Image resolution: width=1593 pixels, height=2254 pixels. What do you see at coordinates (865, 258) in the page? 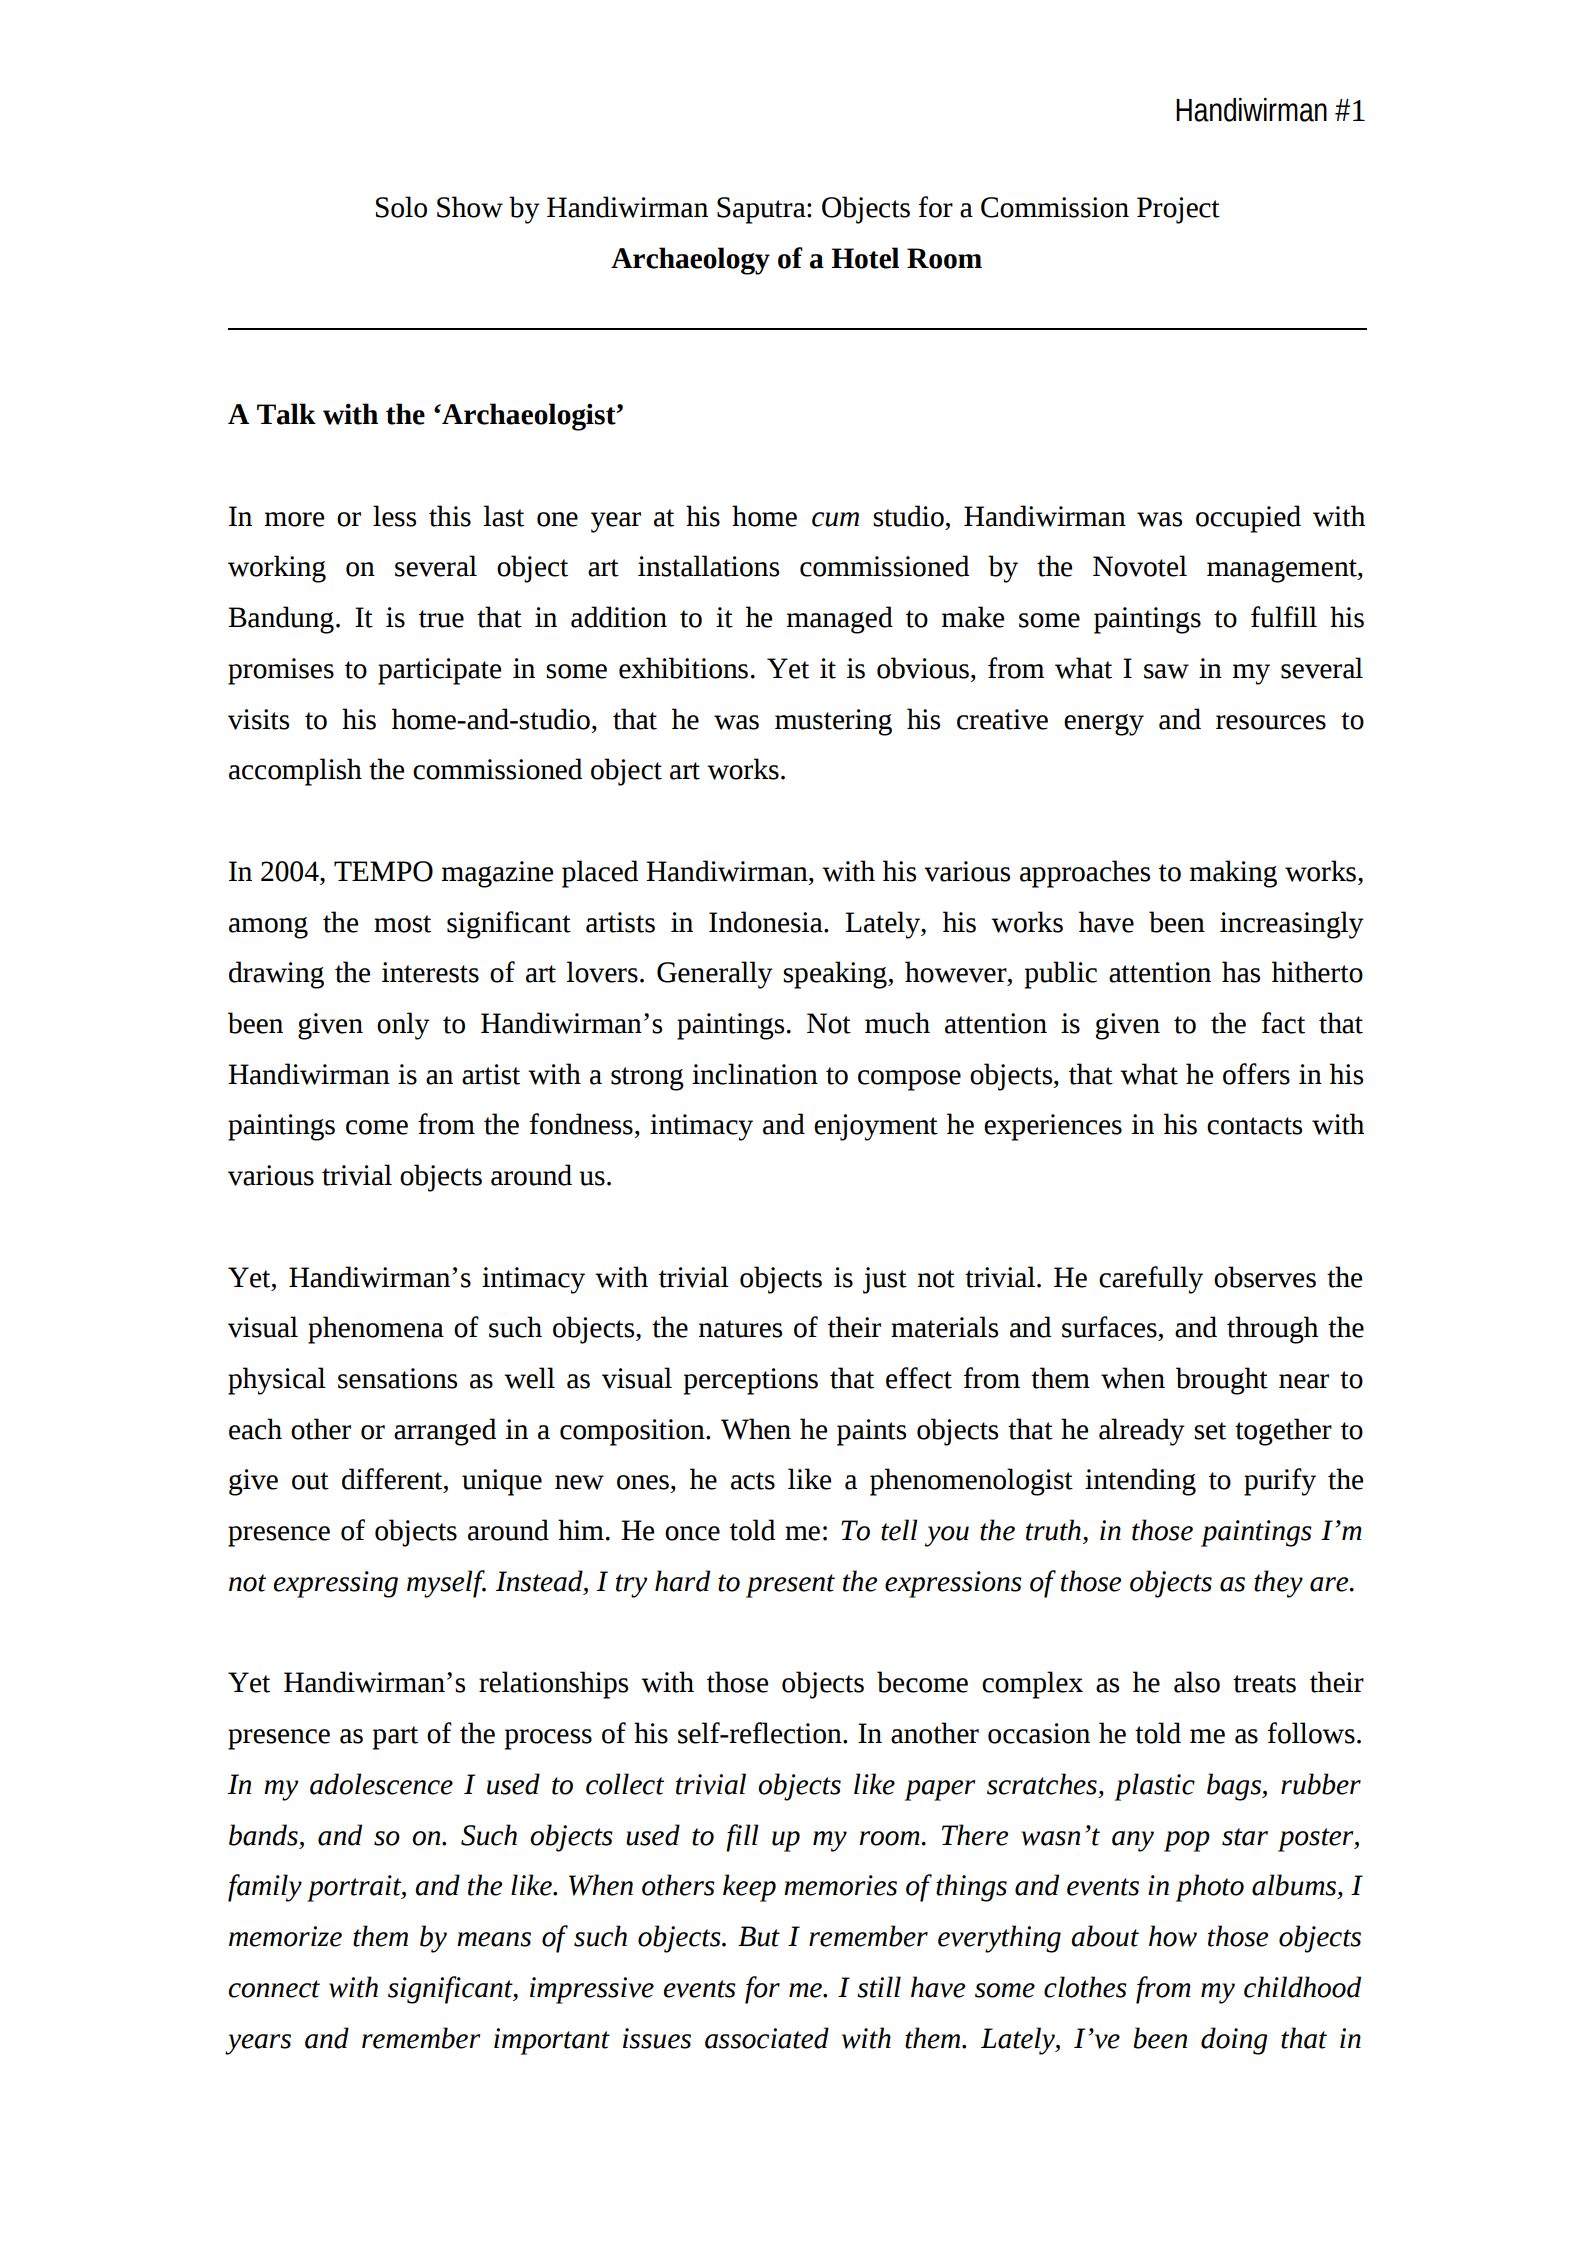
I see `Hotel` at bounding box center [865, 258].
